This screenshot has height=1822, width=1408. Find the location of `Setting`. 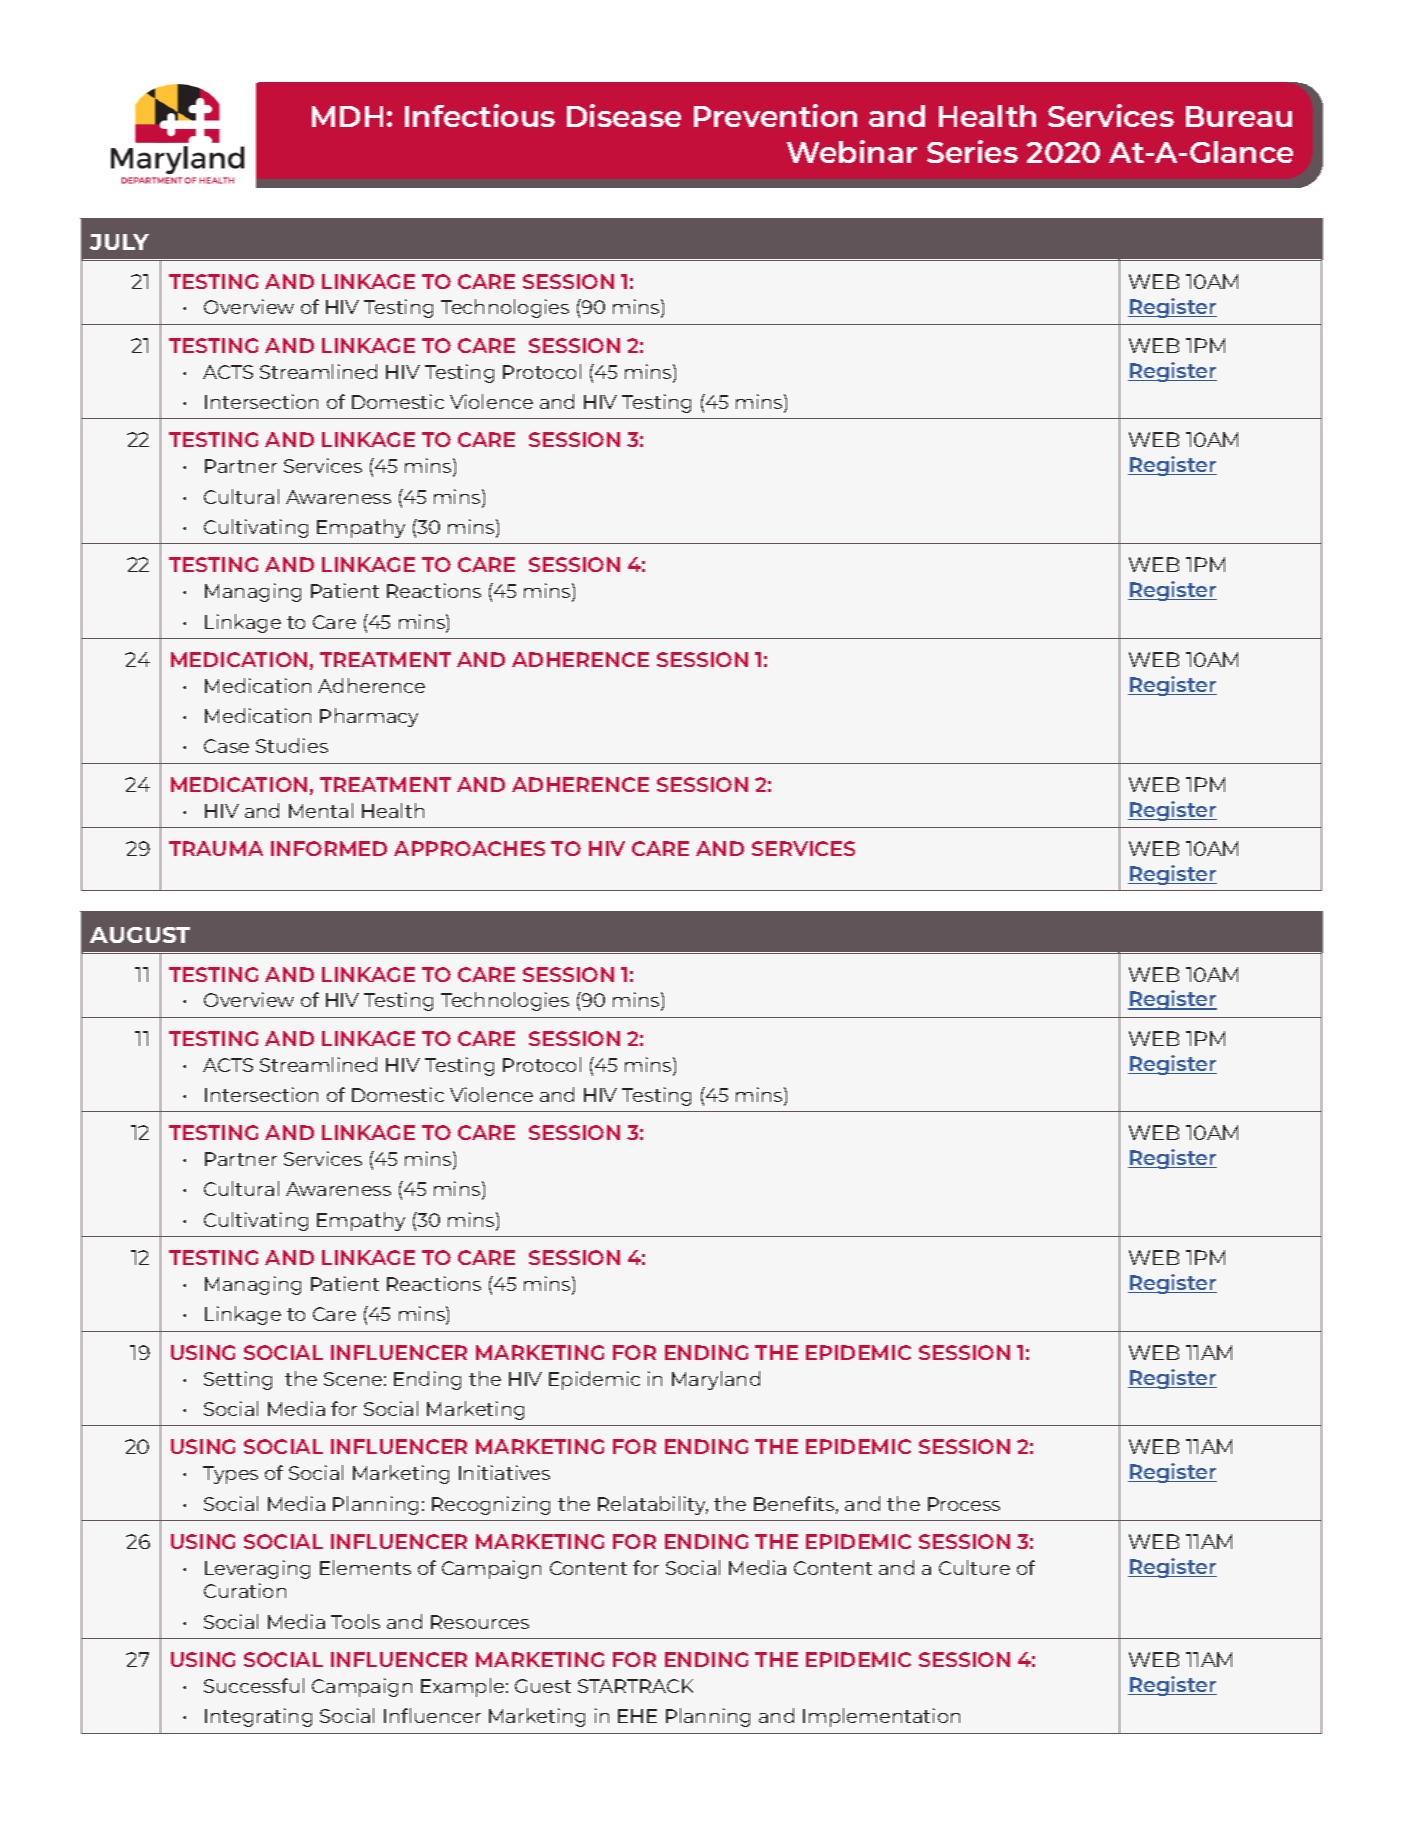

Setting is located at coordinates (238, 1380).
